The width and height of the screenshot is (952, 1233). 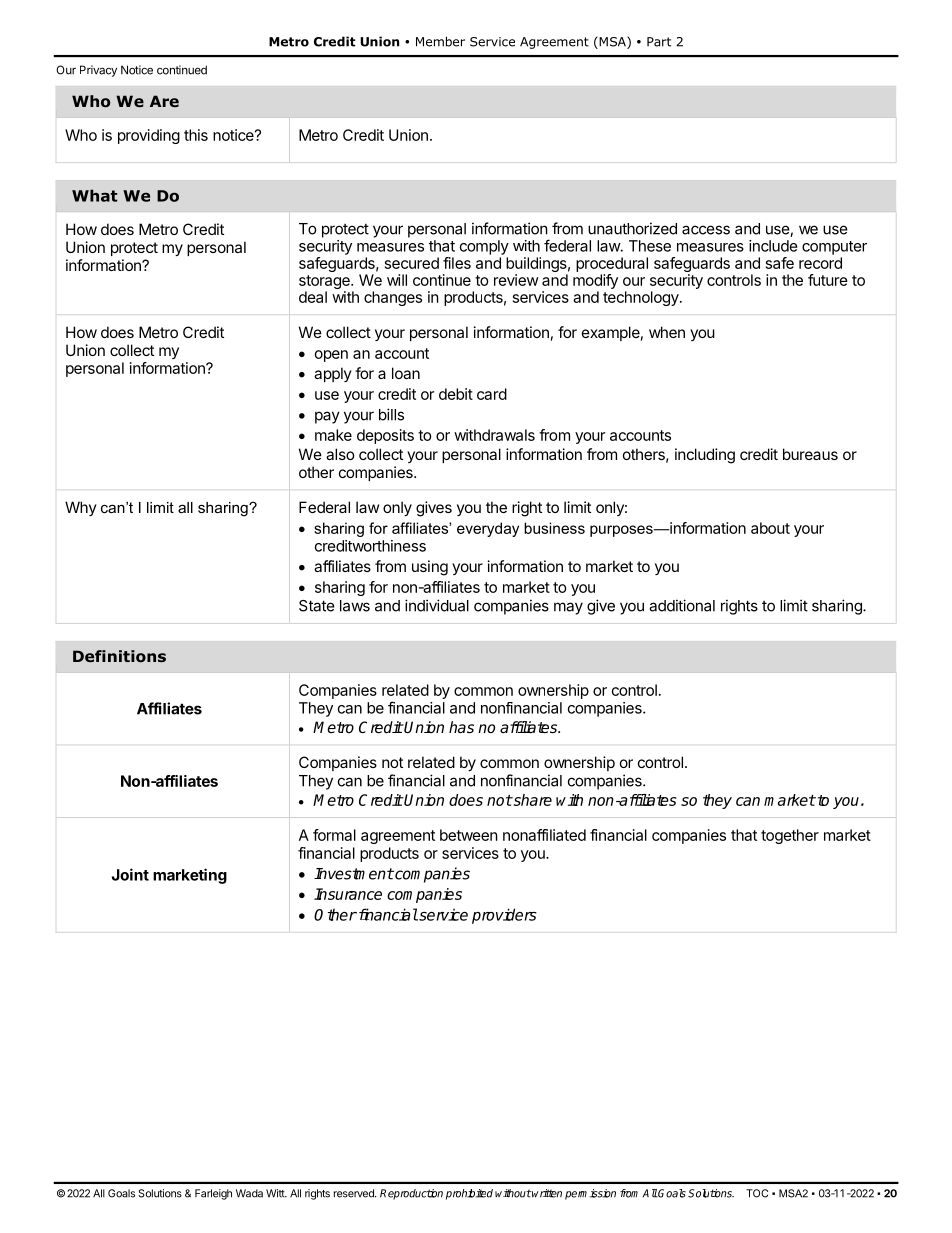 I want to click on Definitions, so click(x=119, y=656).
